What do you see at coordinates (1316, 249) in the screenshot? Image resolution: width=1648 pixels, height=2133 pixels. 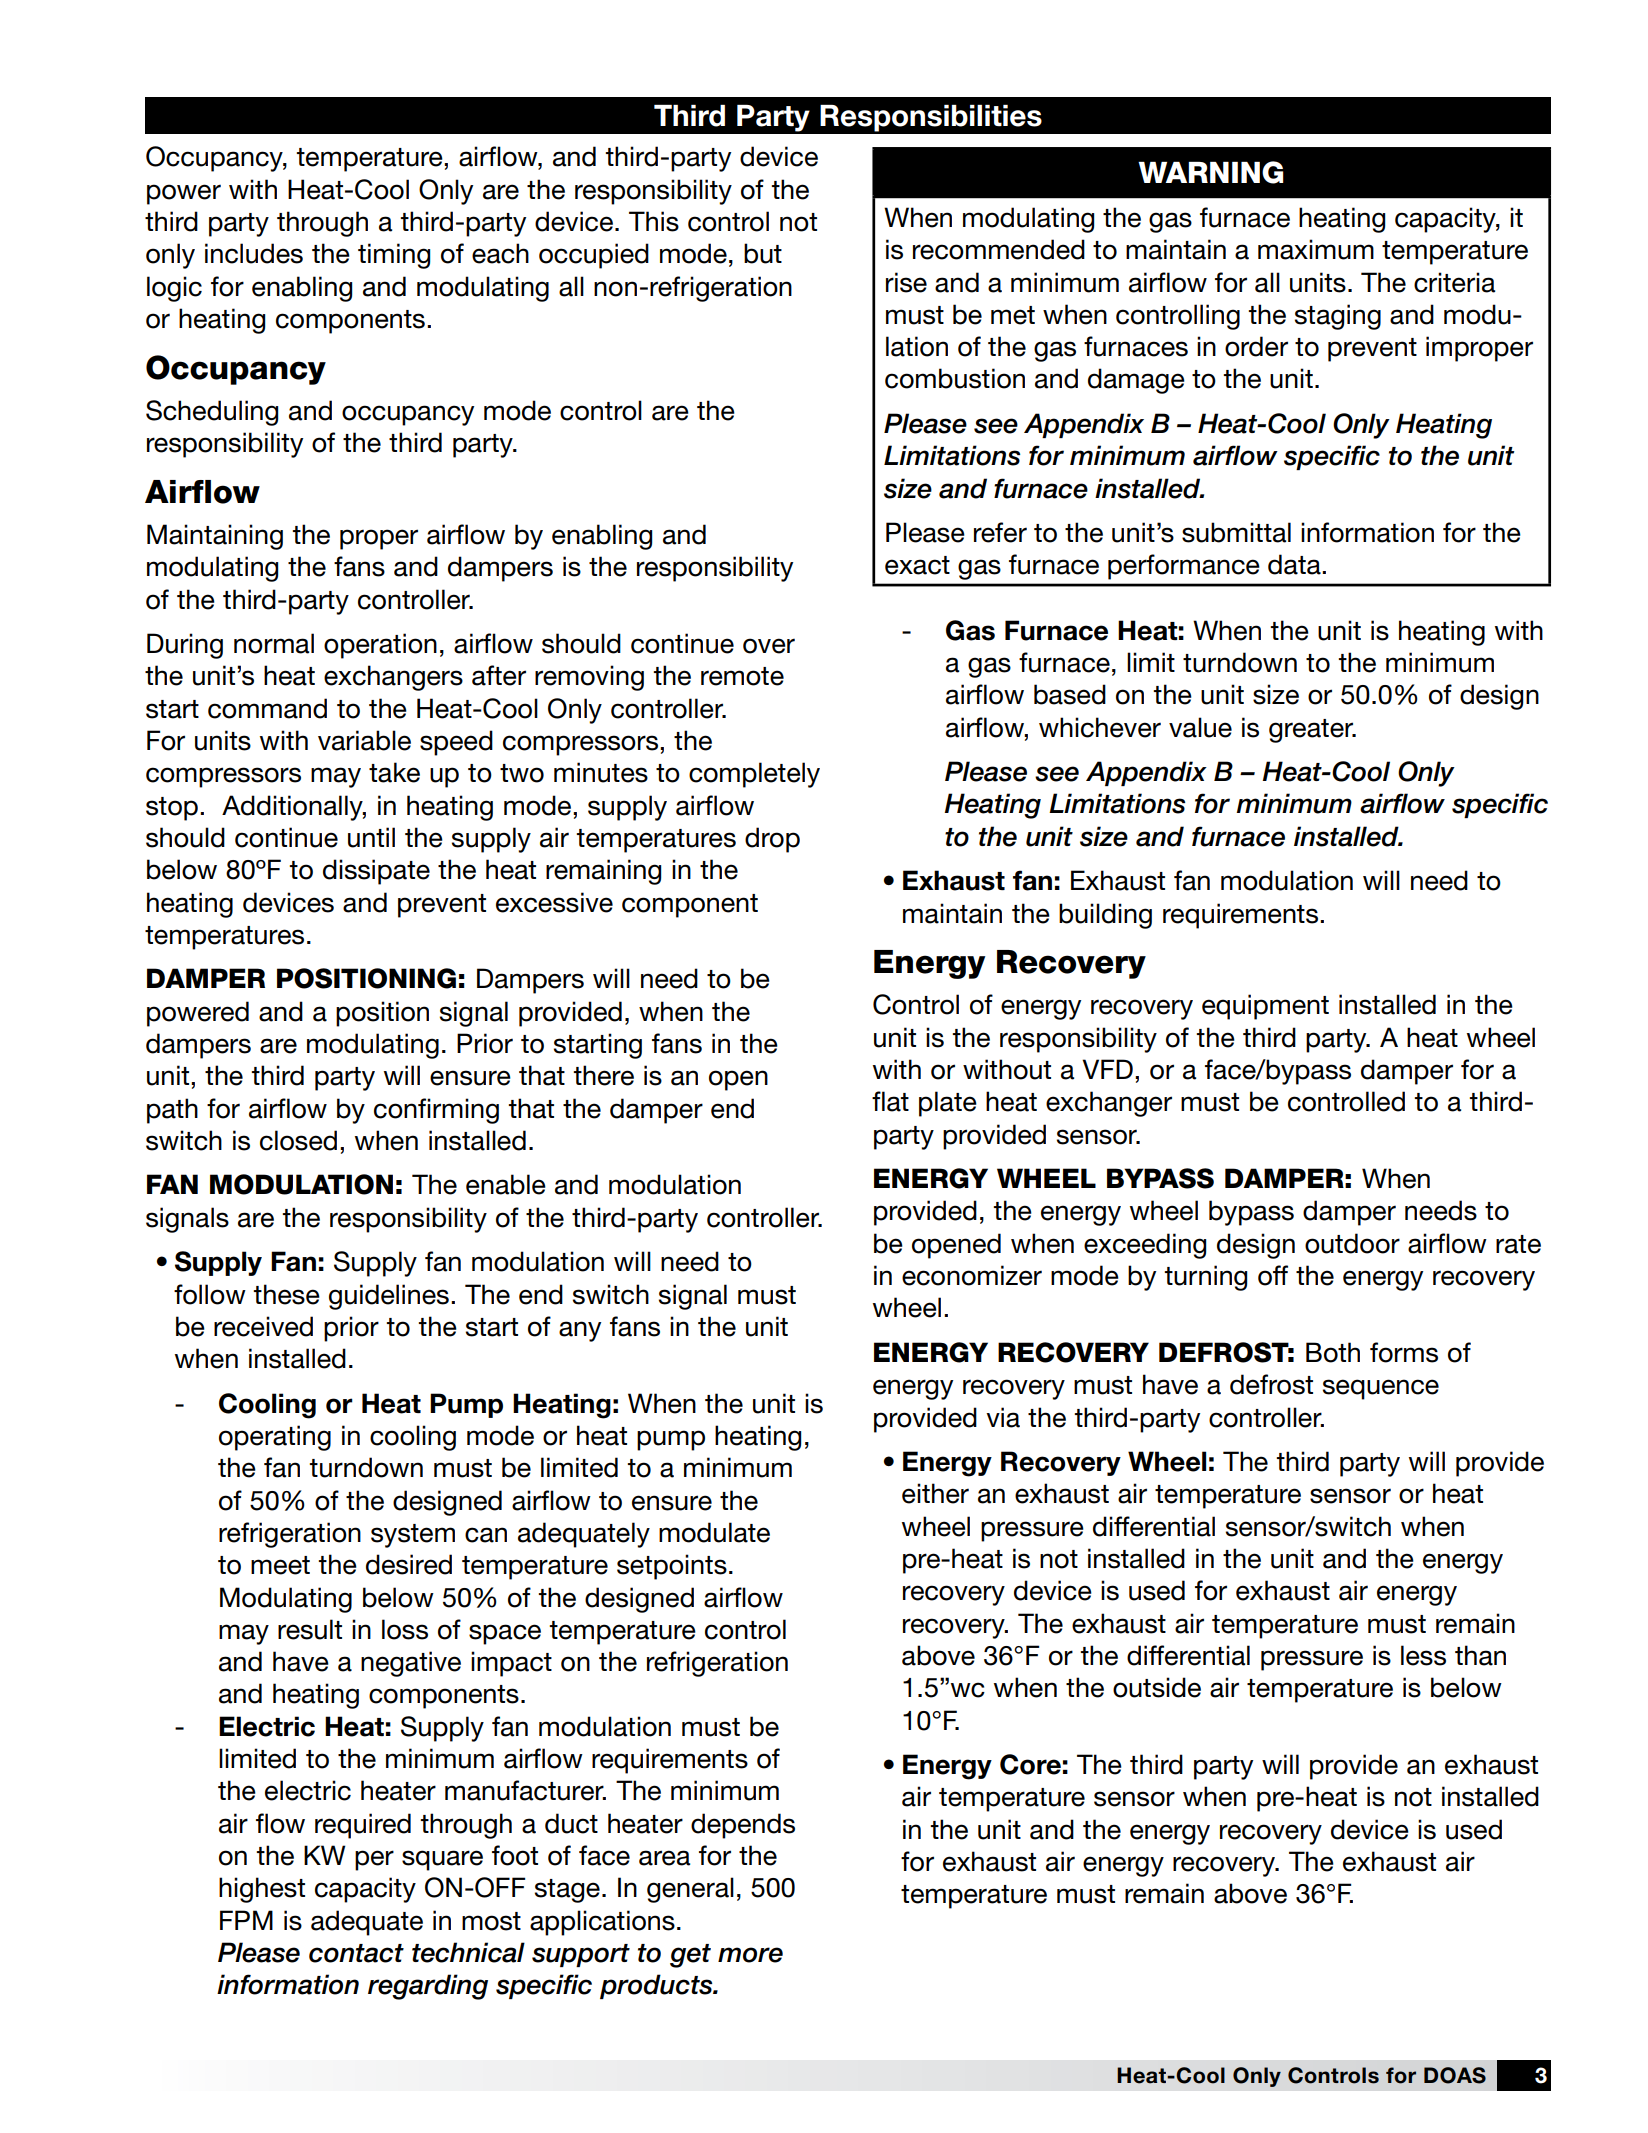 I see `maximum` at bounding box center [1316, 249].
